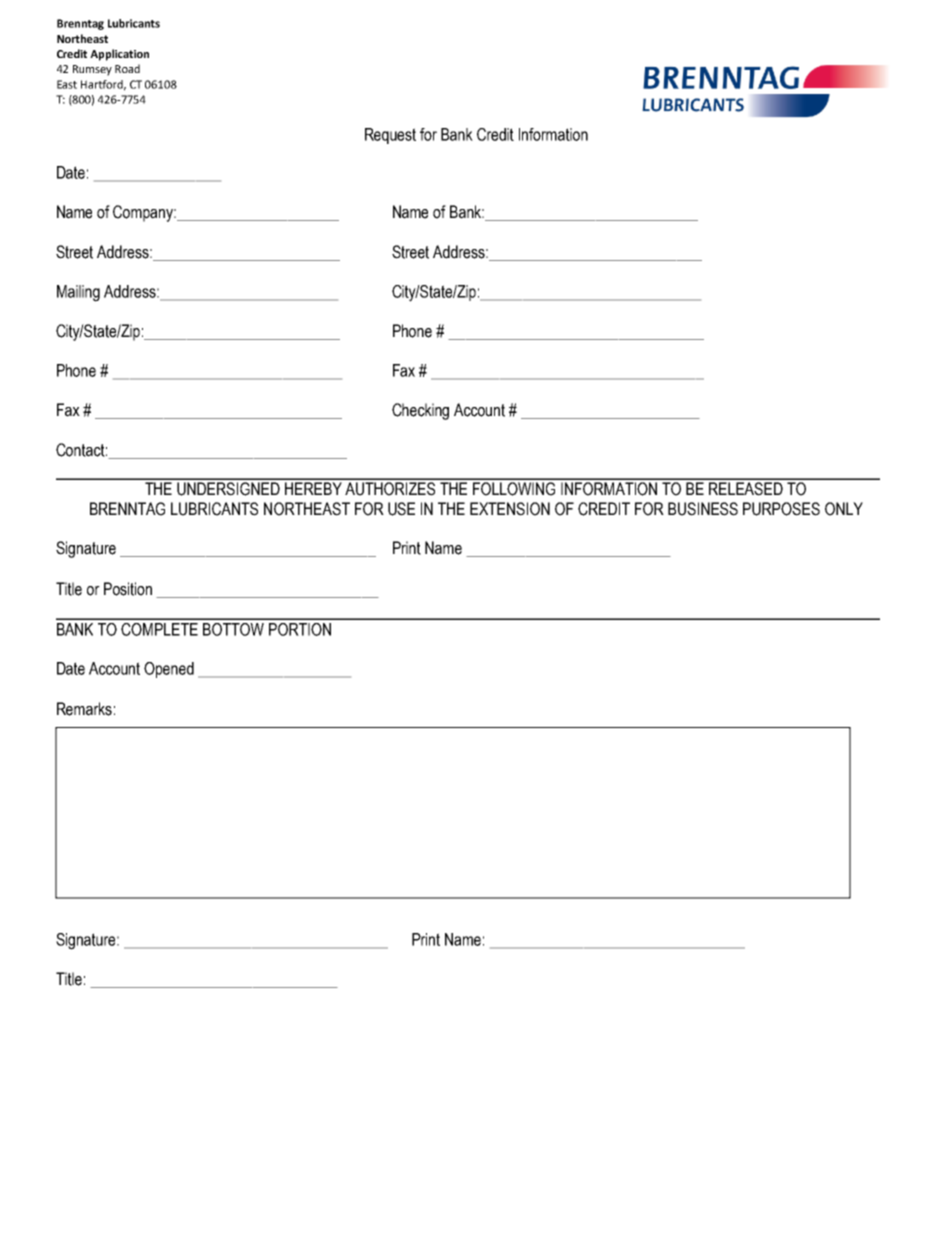 Image resolution: width=952 pixels, height=1233 pixels. Describe the element at coordinates (390, 136) in the image. I see `Request` at that location.
